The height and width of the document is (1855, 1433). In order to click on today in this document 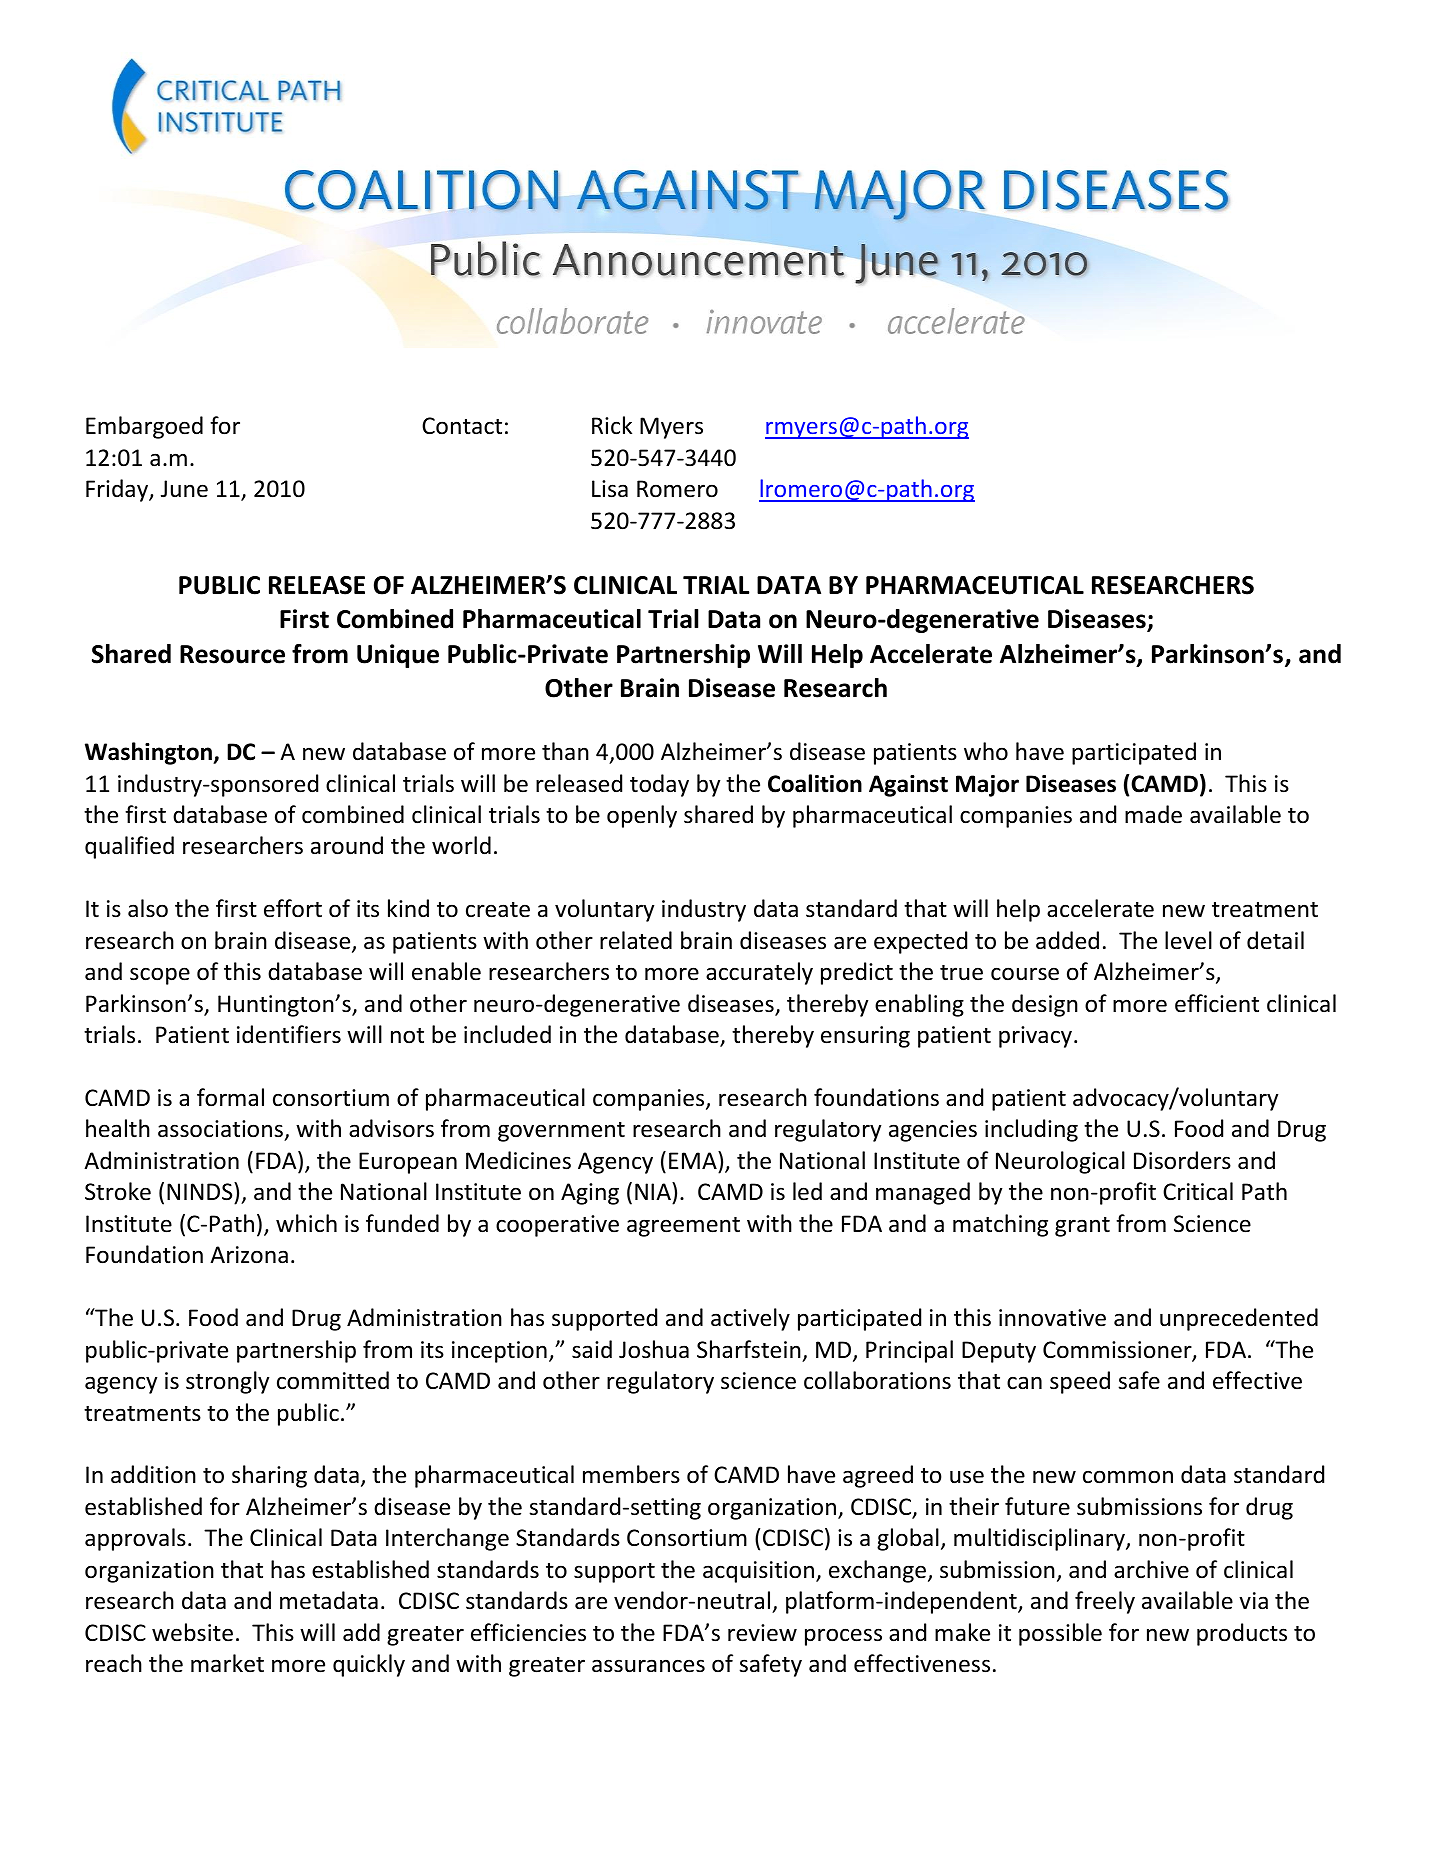, I will do `click(659, 785)`.
